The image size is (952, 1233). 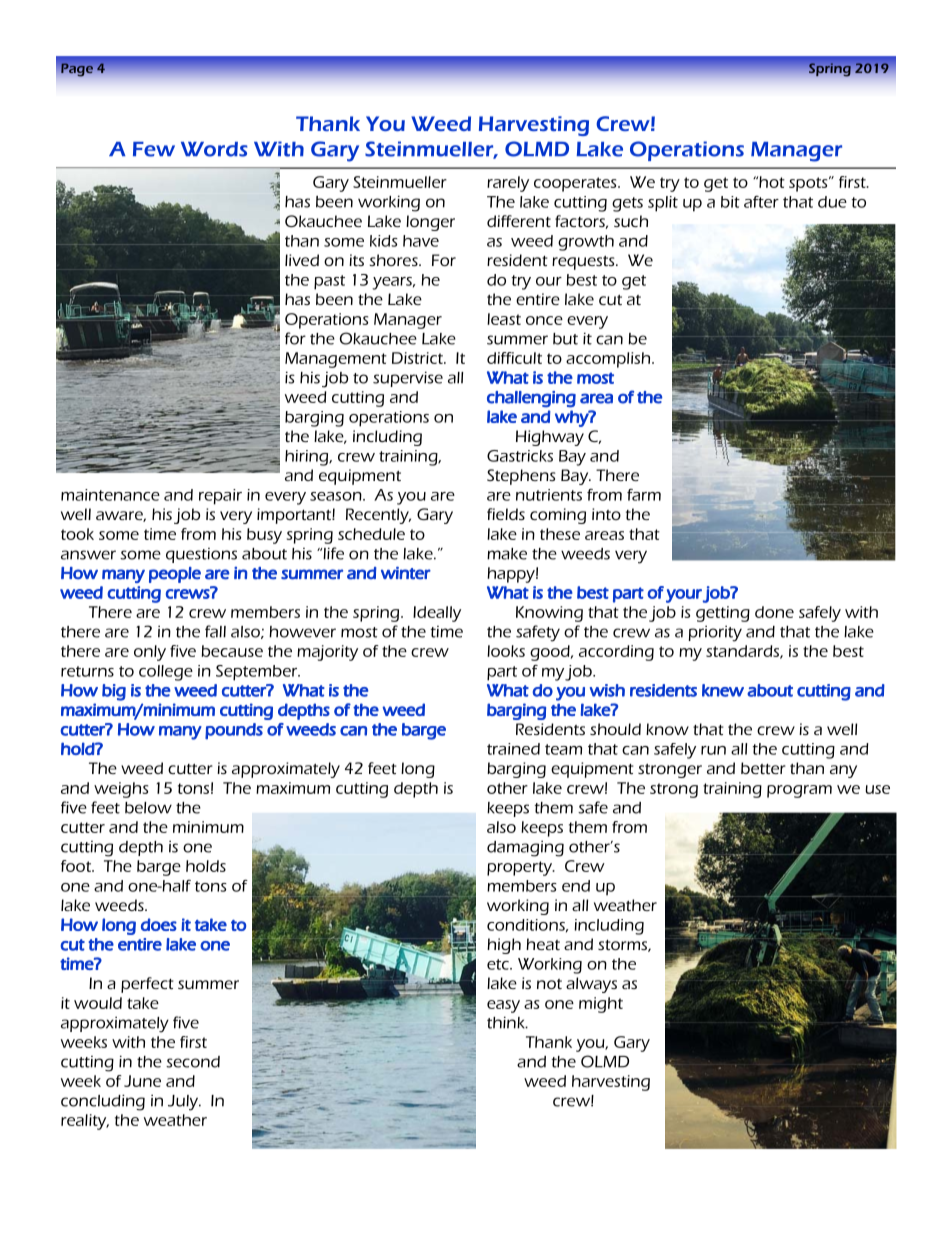 What do you see at coordinates (184, 1103) in the screenshot?
I see `July` at bounding box center [184, 1103].
